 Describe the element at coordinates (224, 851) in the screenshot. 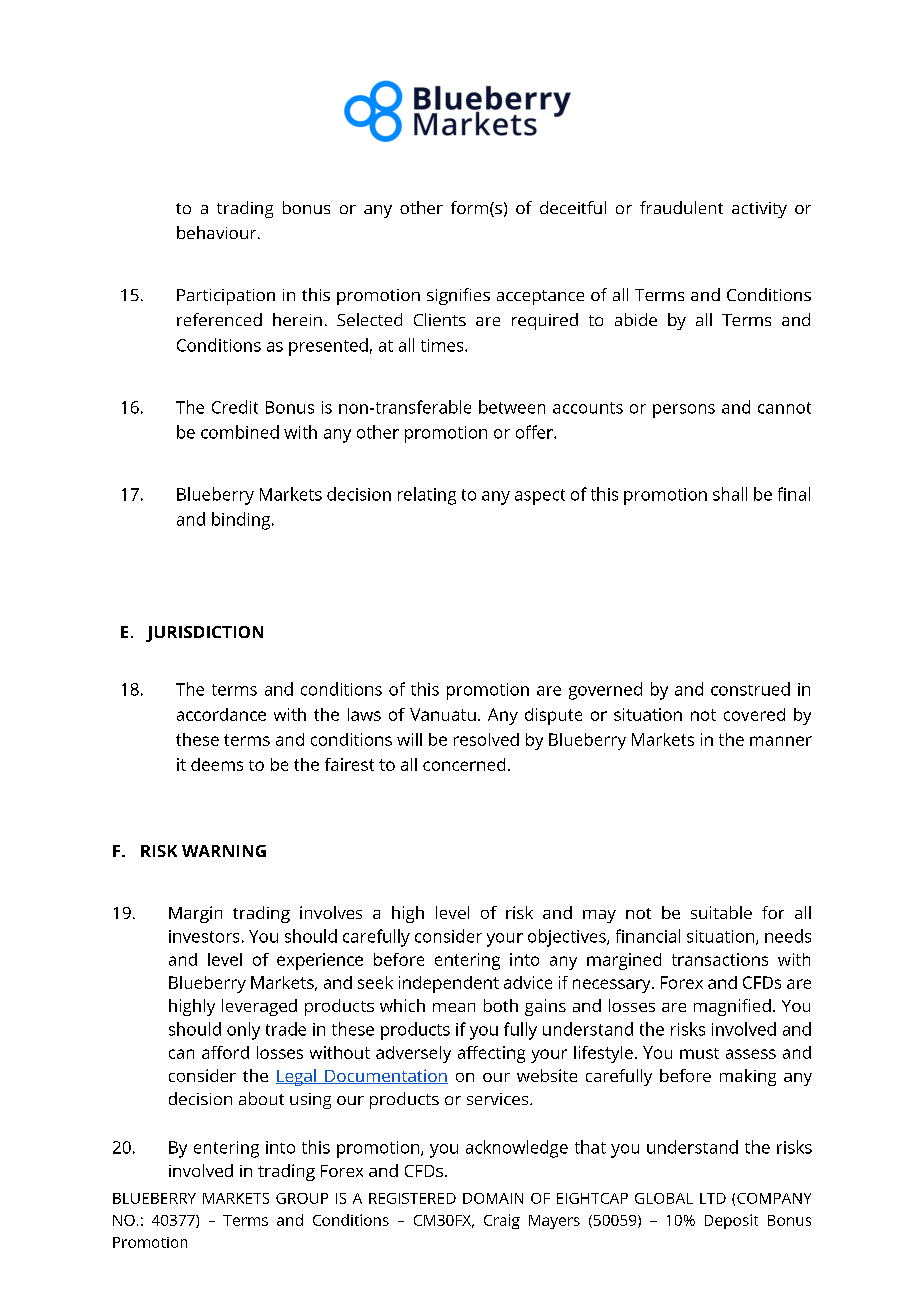

I see `WARNING` at that location.
